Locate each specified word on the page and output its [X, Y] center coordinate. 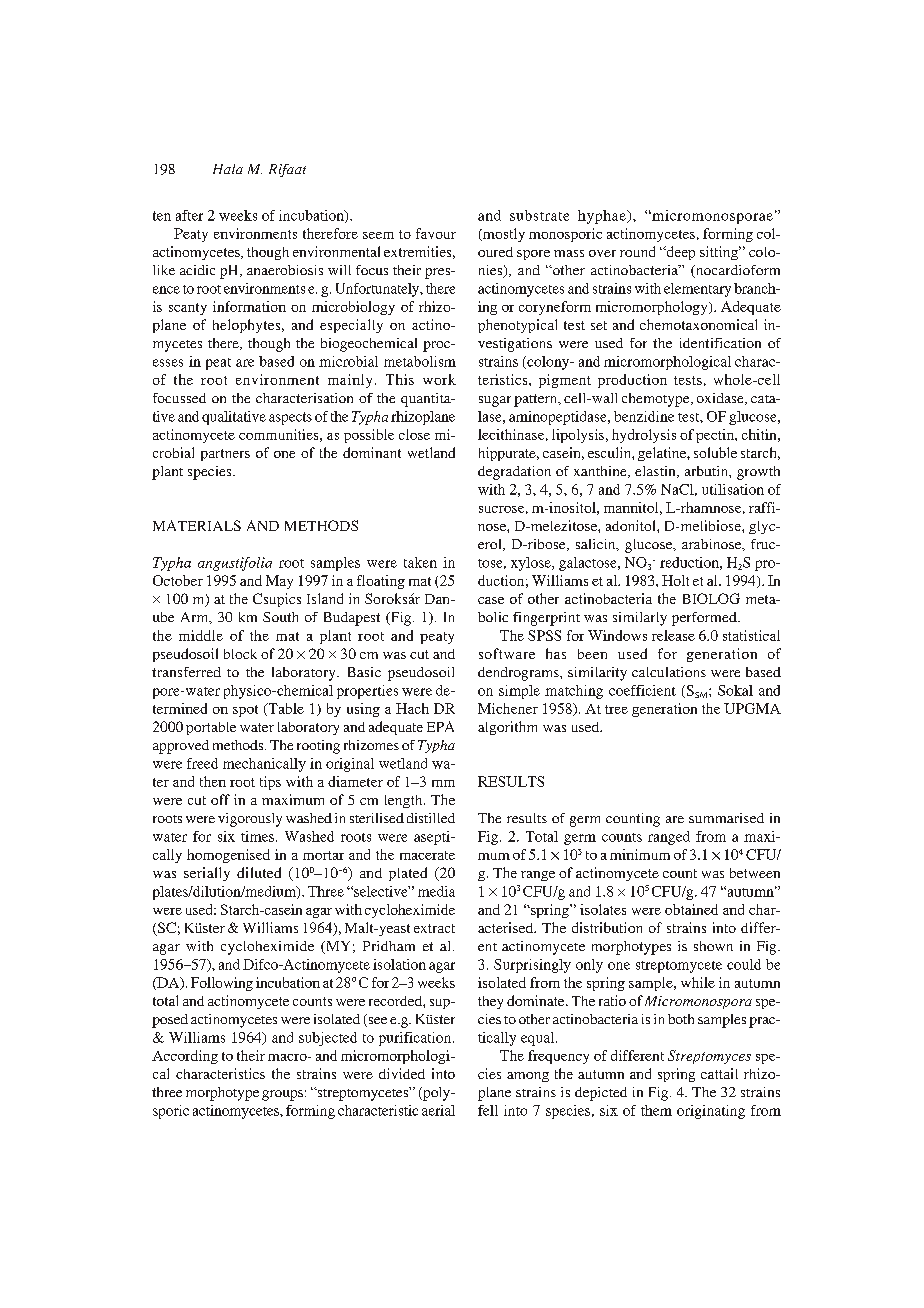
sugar [495, 401]
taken [420, 562]
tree [616, 709]
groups [282, 1095]
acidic [197, 270]
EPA [440, 726]
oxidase [721, 399]
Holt [675, 580]
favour [436, 233]
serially [207, 874]
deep [679, 253]
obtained [691, 909]
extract [434, 928]
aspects [290, 418]
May [279, 582]
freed [202, 763]
